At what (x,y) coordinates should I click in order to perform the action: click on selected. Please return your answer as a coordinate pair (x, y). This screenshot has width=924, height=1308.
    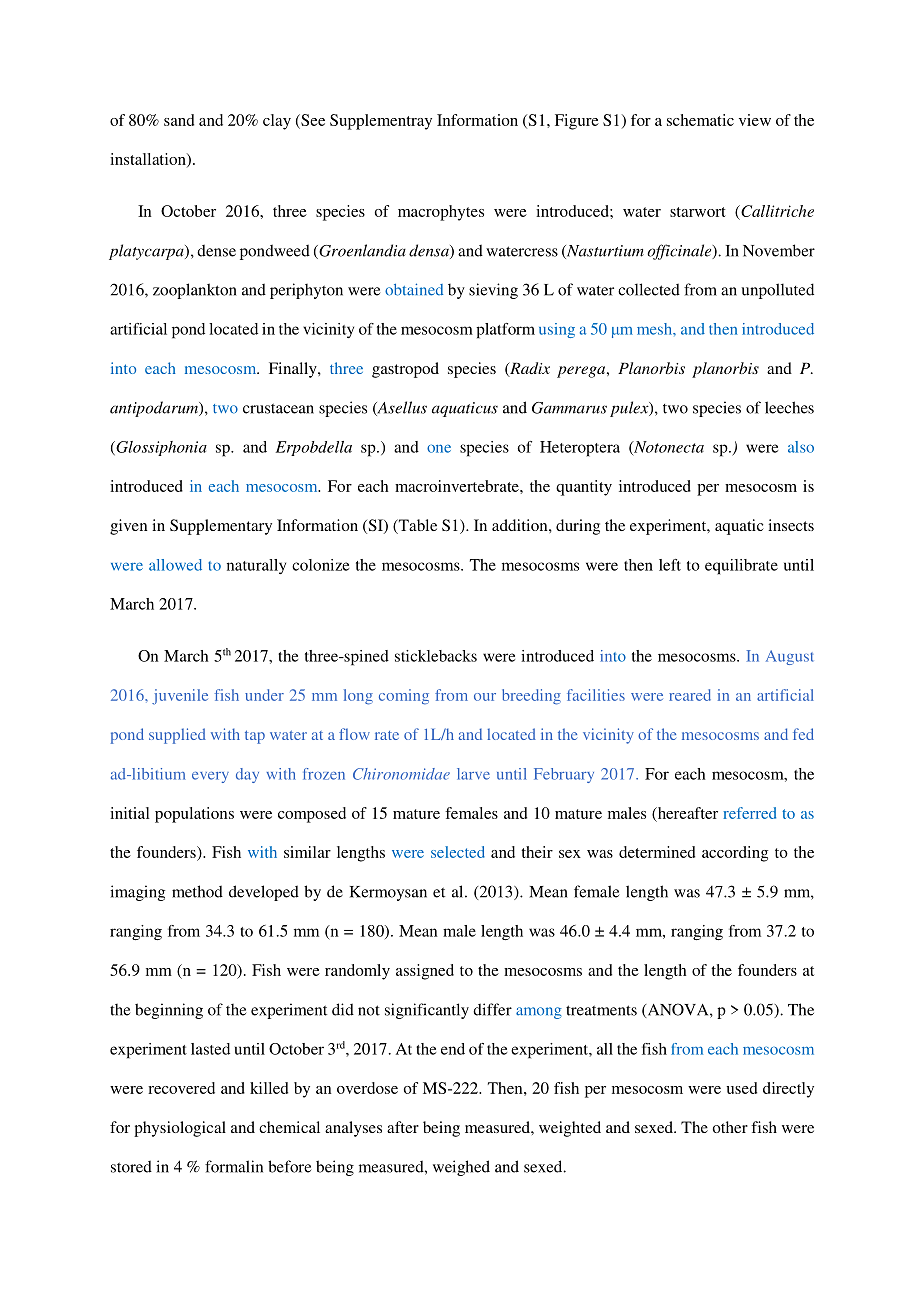
    Looking at the image, I should click on (458, 852).
